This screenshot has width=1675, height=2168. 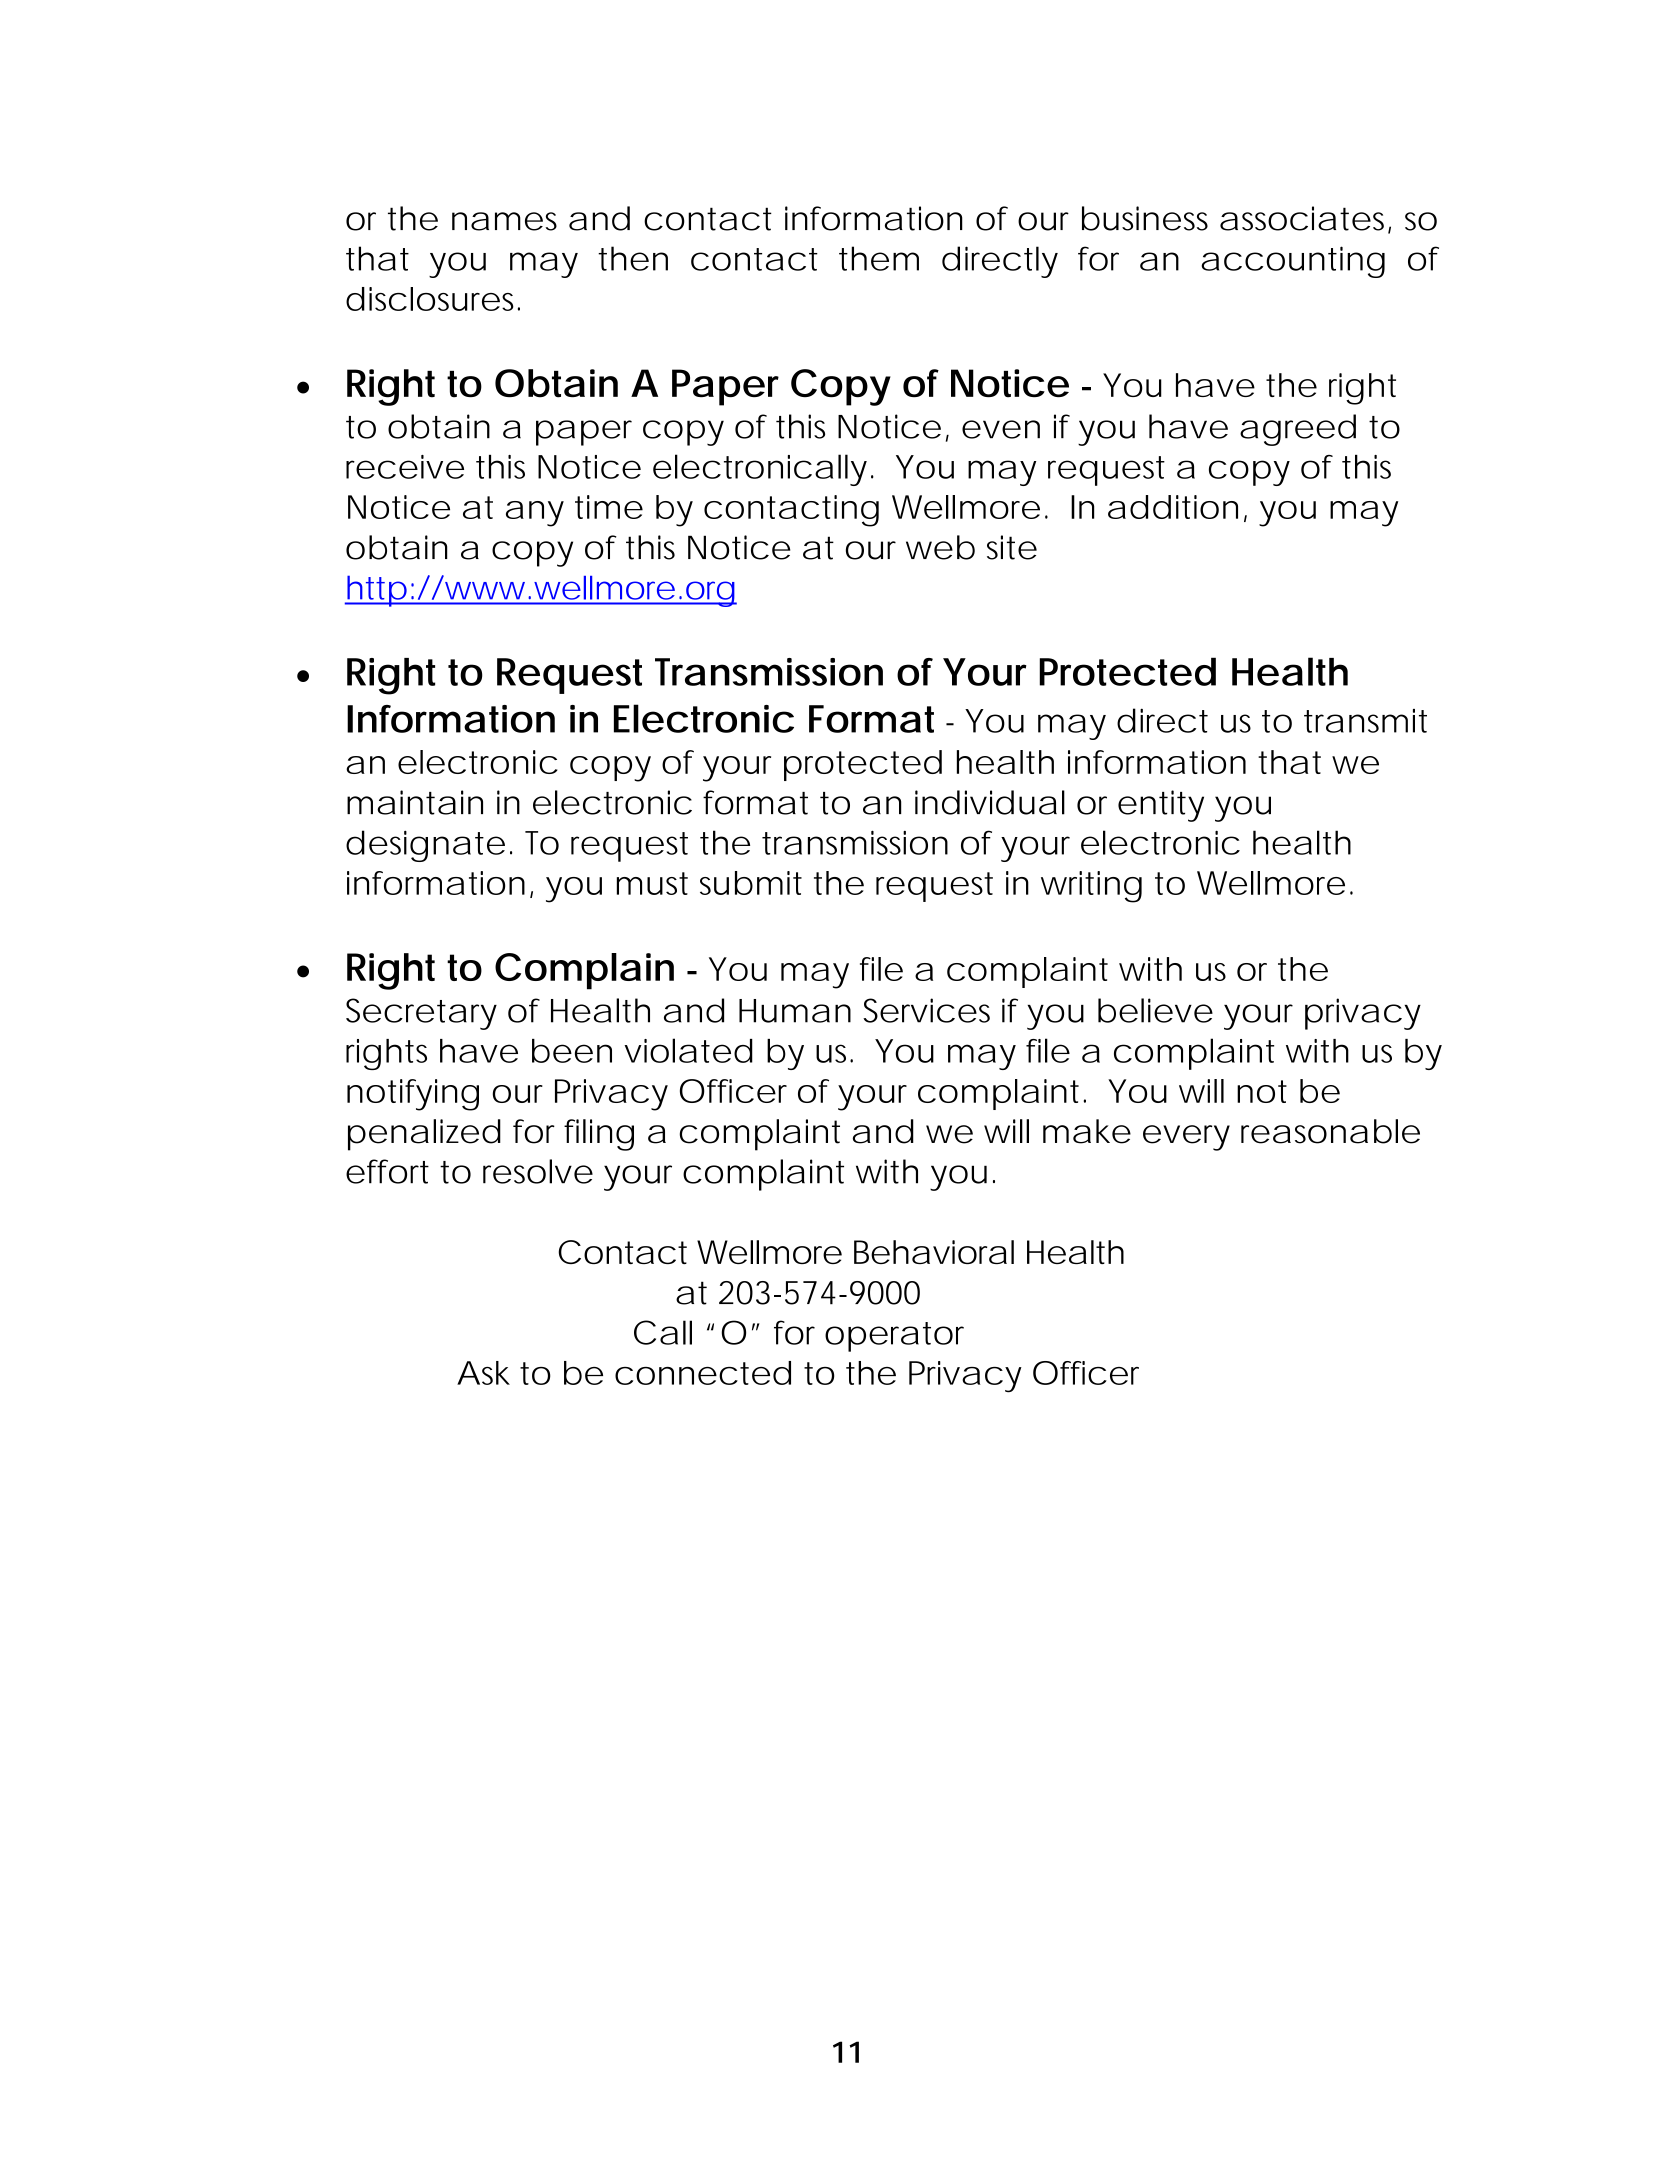 I want to click on business, so click(x=1145, y=218).
